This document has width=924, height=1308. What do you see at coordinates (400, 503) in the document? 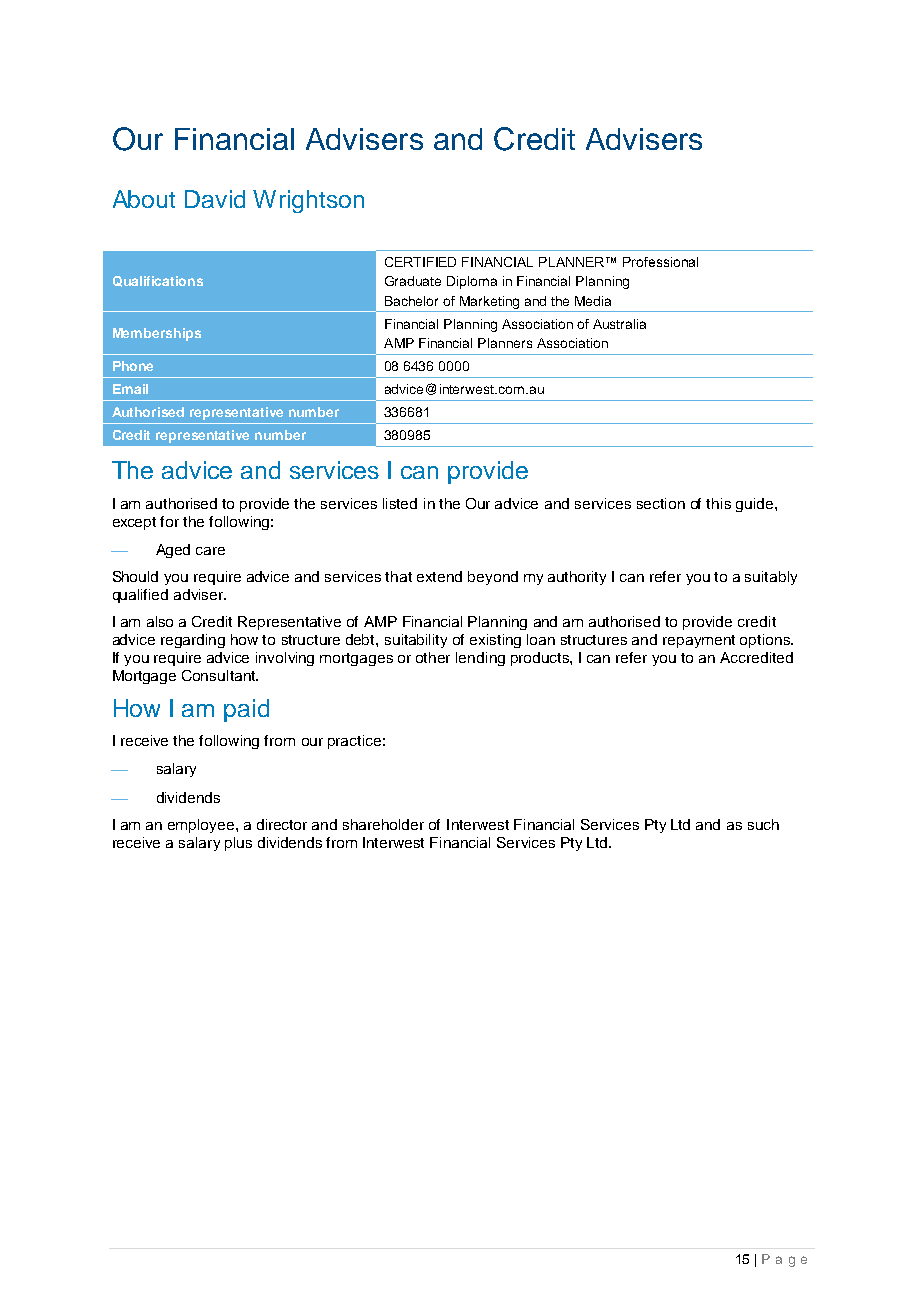
I see `listed` at bounding box center [400, 503].
